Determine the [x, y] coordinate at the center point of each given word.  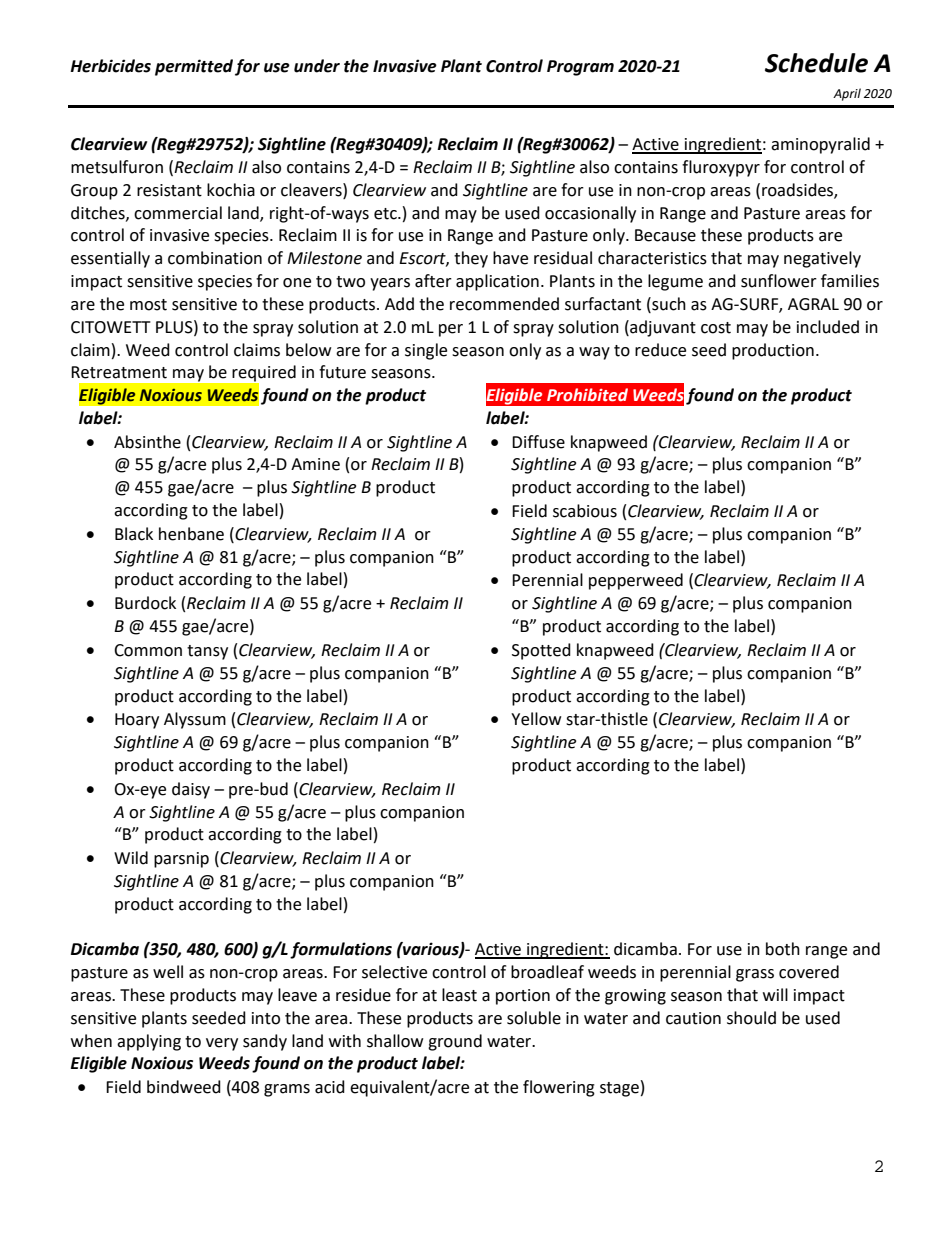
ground [455, 1042]
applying [149, 1042]
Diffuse [538, 442]
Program [580, 68]
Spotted [541, 651]
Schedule [816, 63]
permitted [194, 67]
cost [716, 328]
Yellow [536, 719]
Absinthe [147, 442]
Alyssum [195, 720]
